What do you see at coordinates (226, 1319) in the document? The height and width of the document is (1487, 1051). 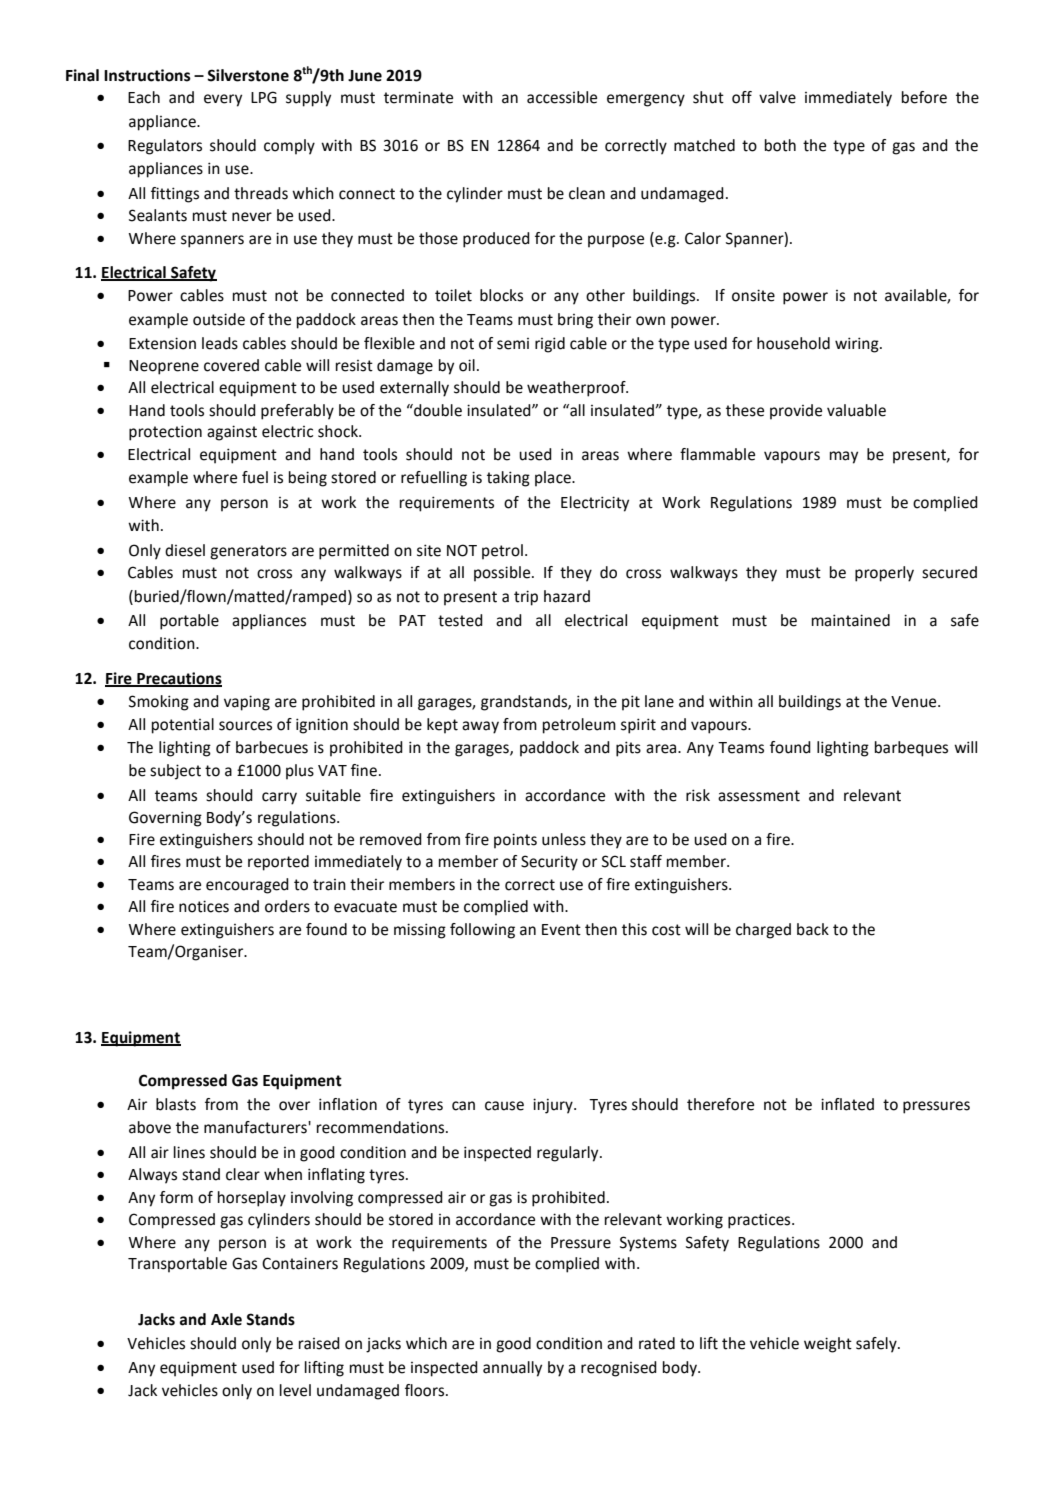 I see `Axle` at bounding box center [226, 1319].
